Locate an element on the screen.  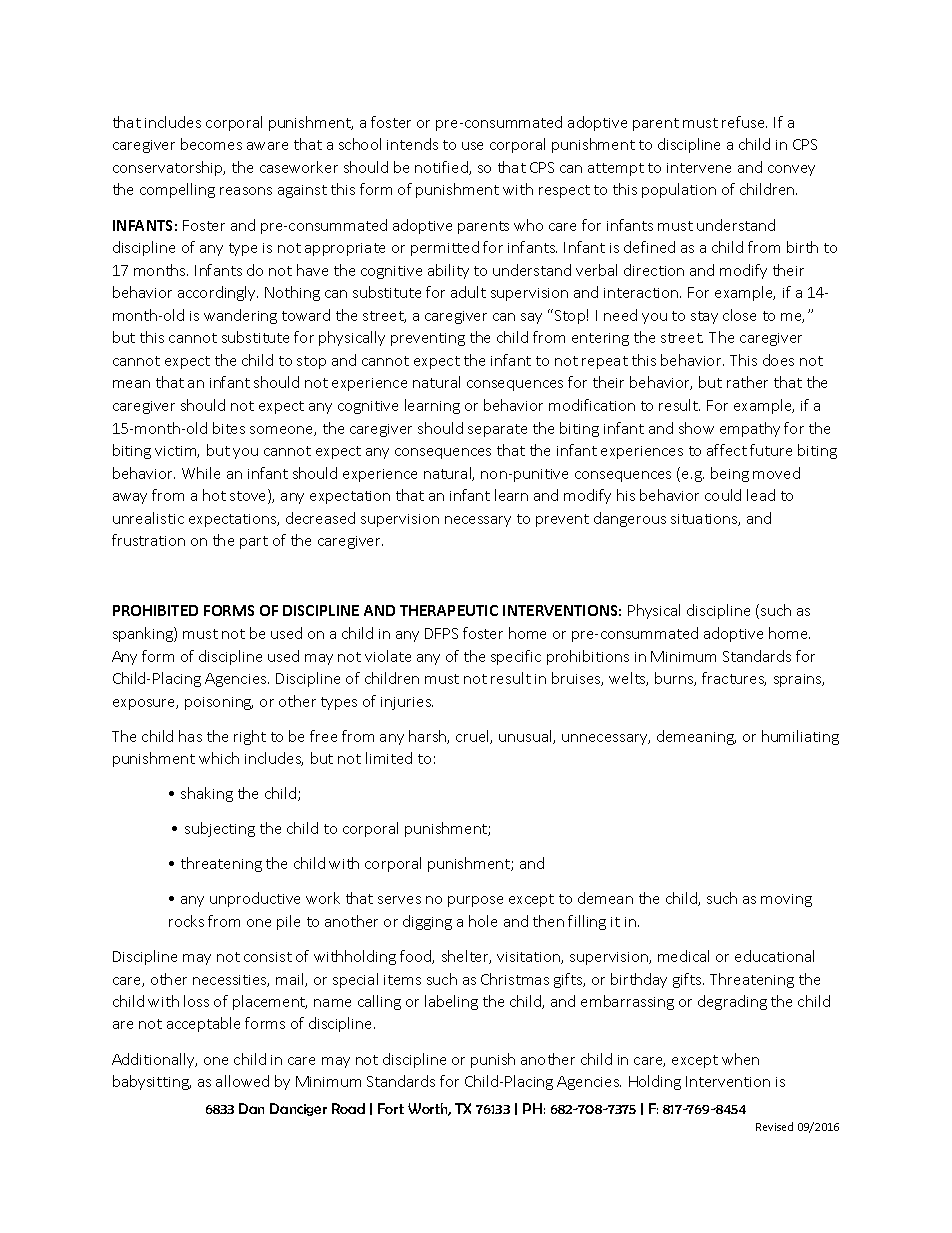
PROHIBITED is located at coordinates (155, 610).
